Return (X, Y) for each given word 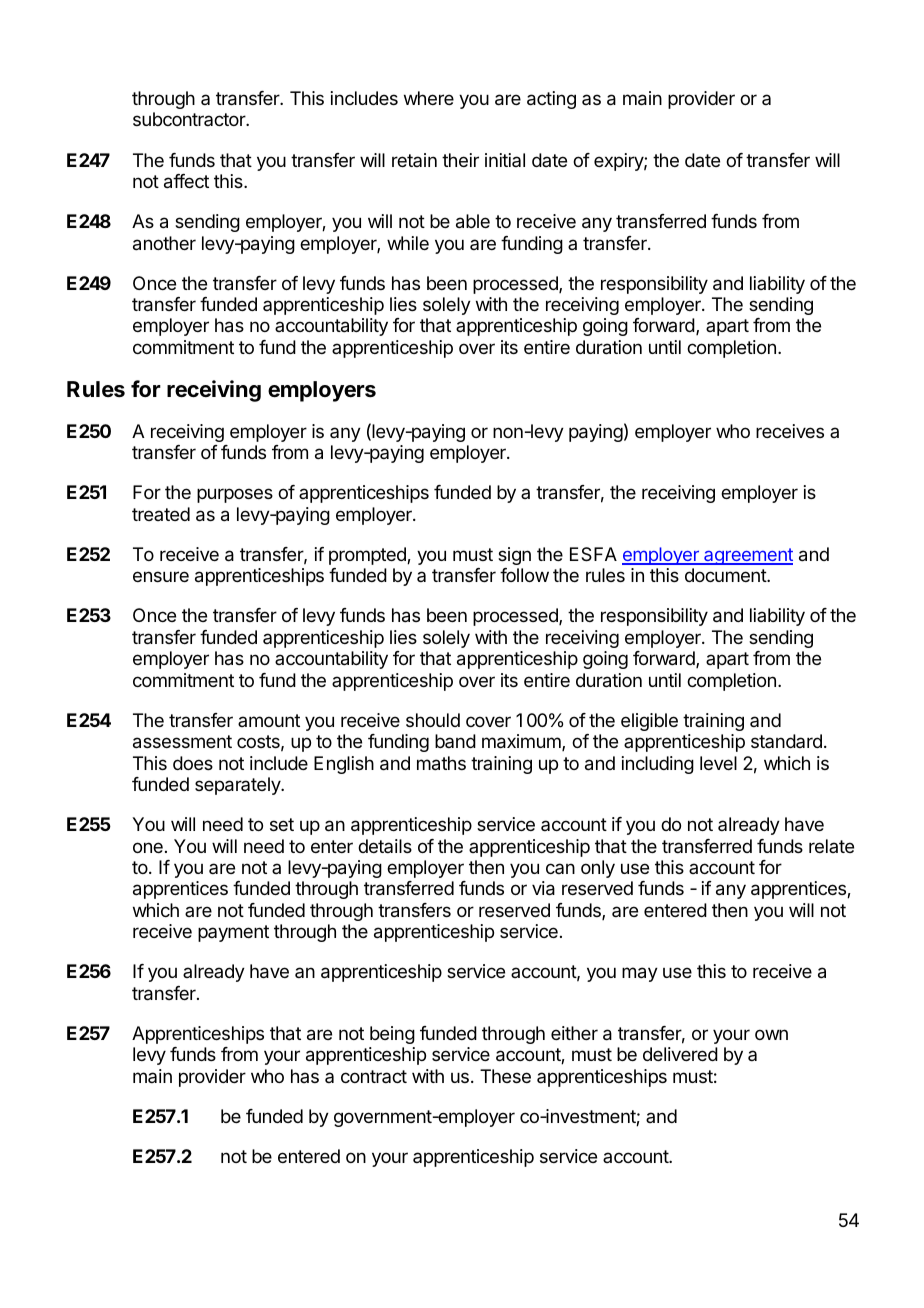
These (505, 1076)
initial (505, 160)
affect (186, 181)
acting (551, 100)
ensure (161, 576)
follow (524, 575)
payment (233, 933)
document (726, 575)
